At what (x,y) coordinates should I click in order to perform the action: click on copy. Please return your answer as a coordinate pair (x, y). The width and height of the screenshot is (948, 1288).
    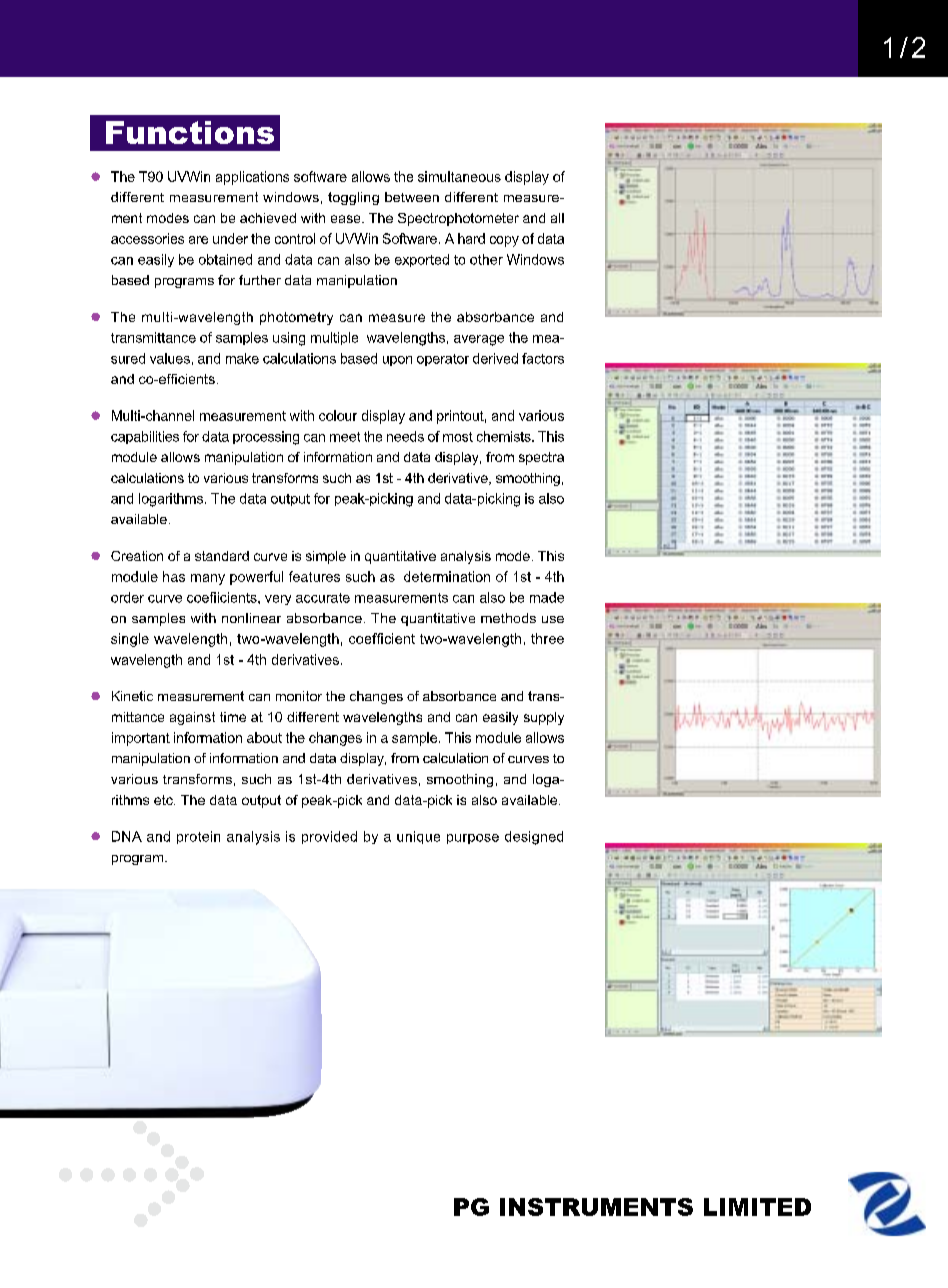
    Looking at the image, I should click on (504, 241).
